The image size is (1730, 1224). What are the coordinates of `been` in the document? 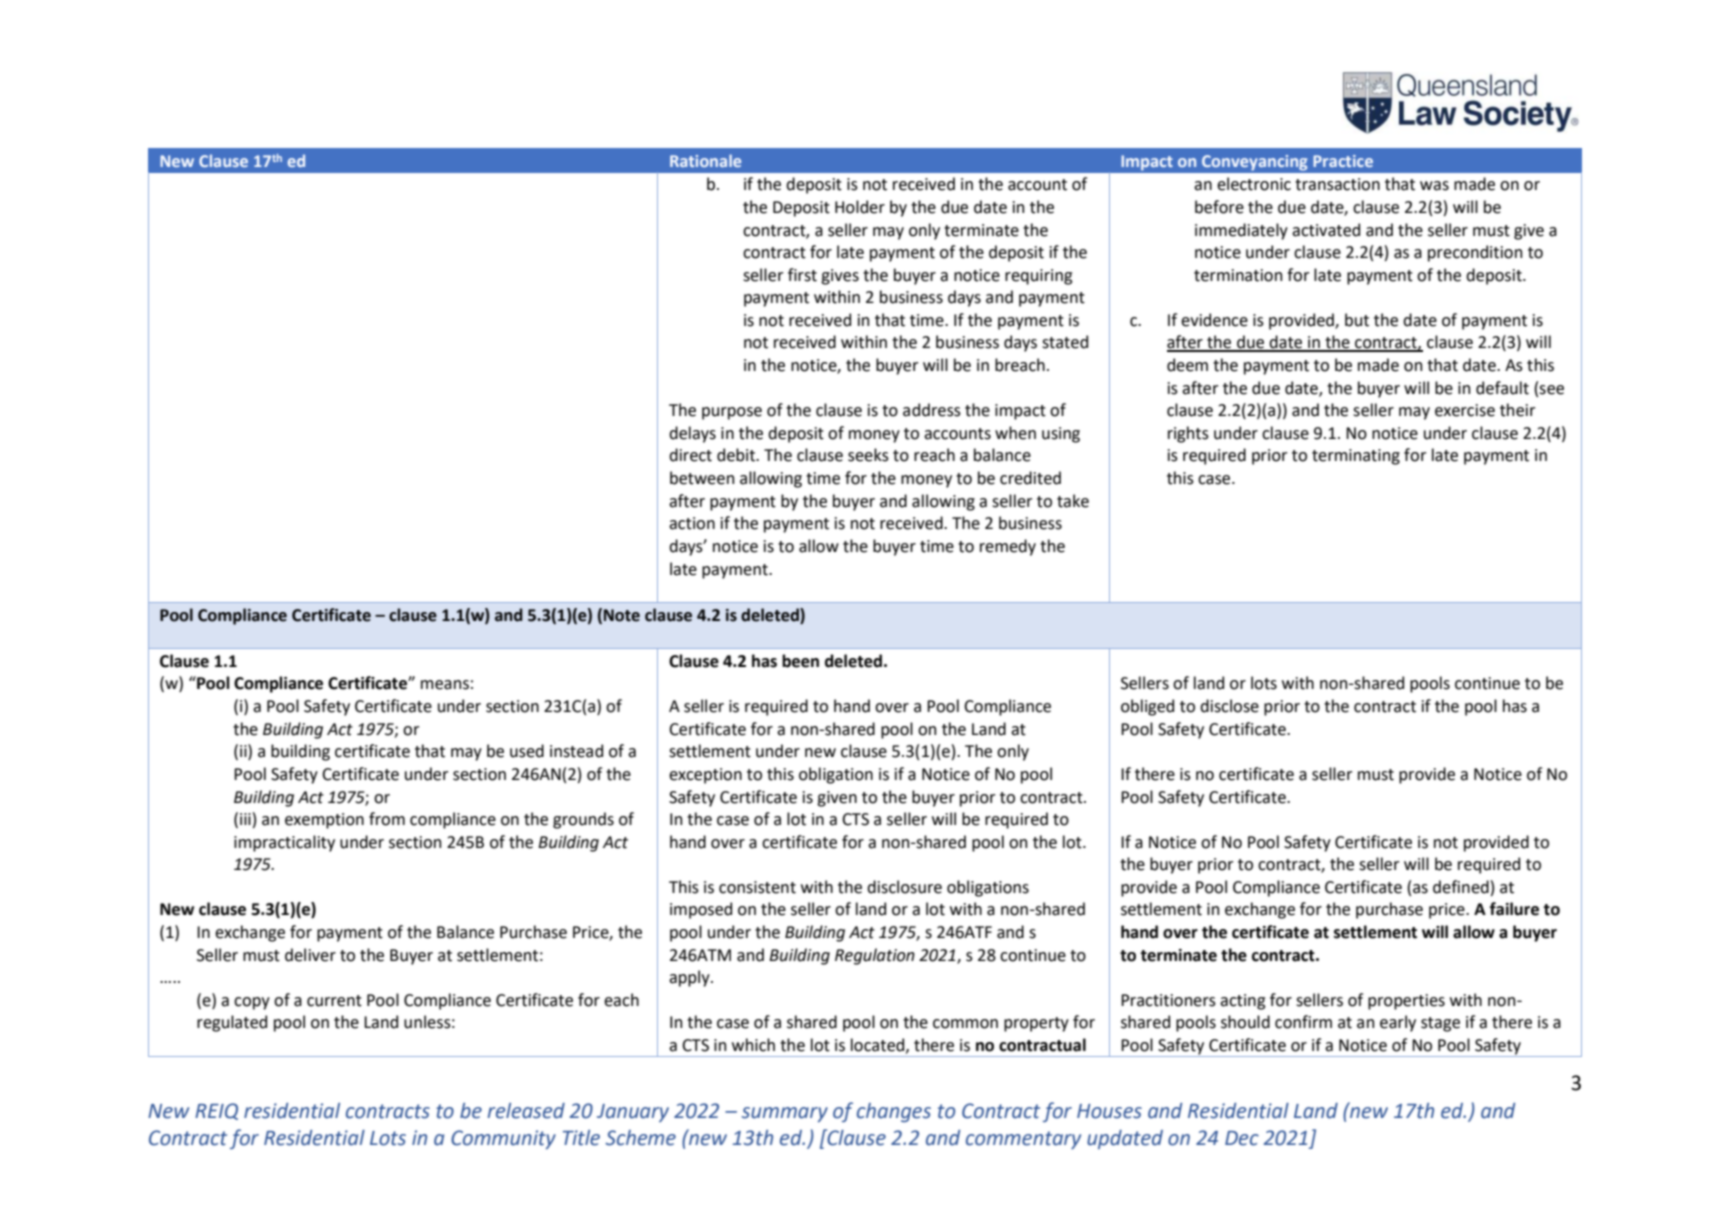 It's located at (800, 661).
